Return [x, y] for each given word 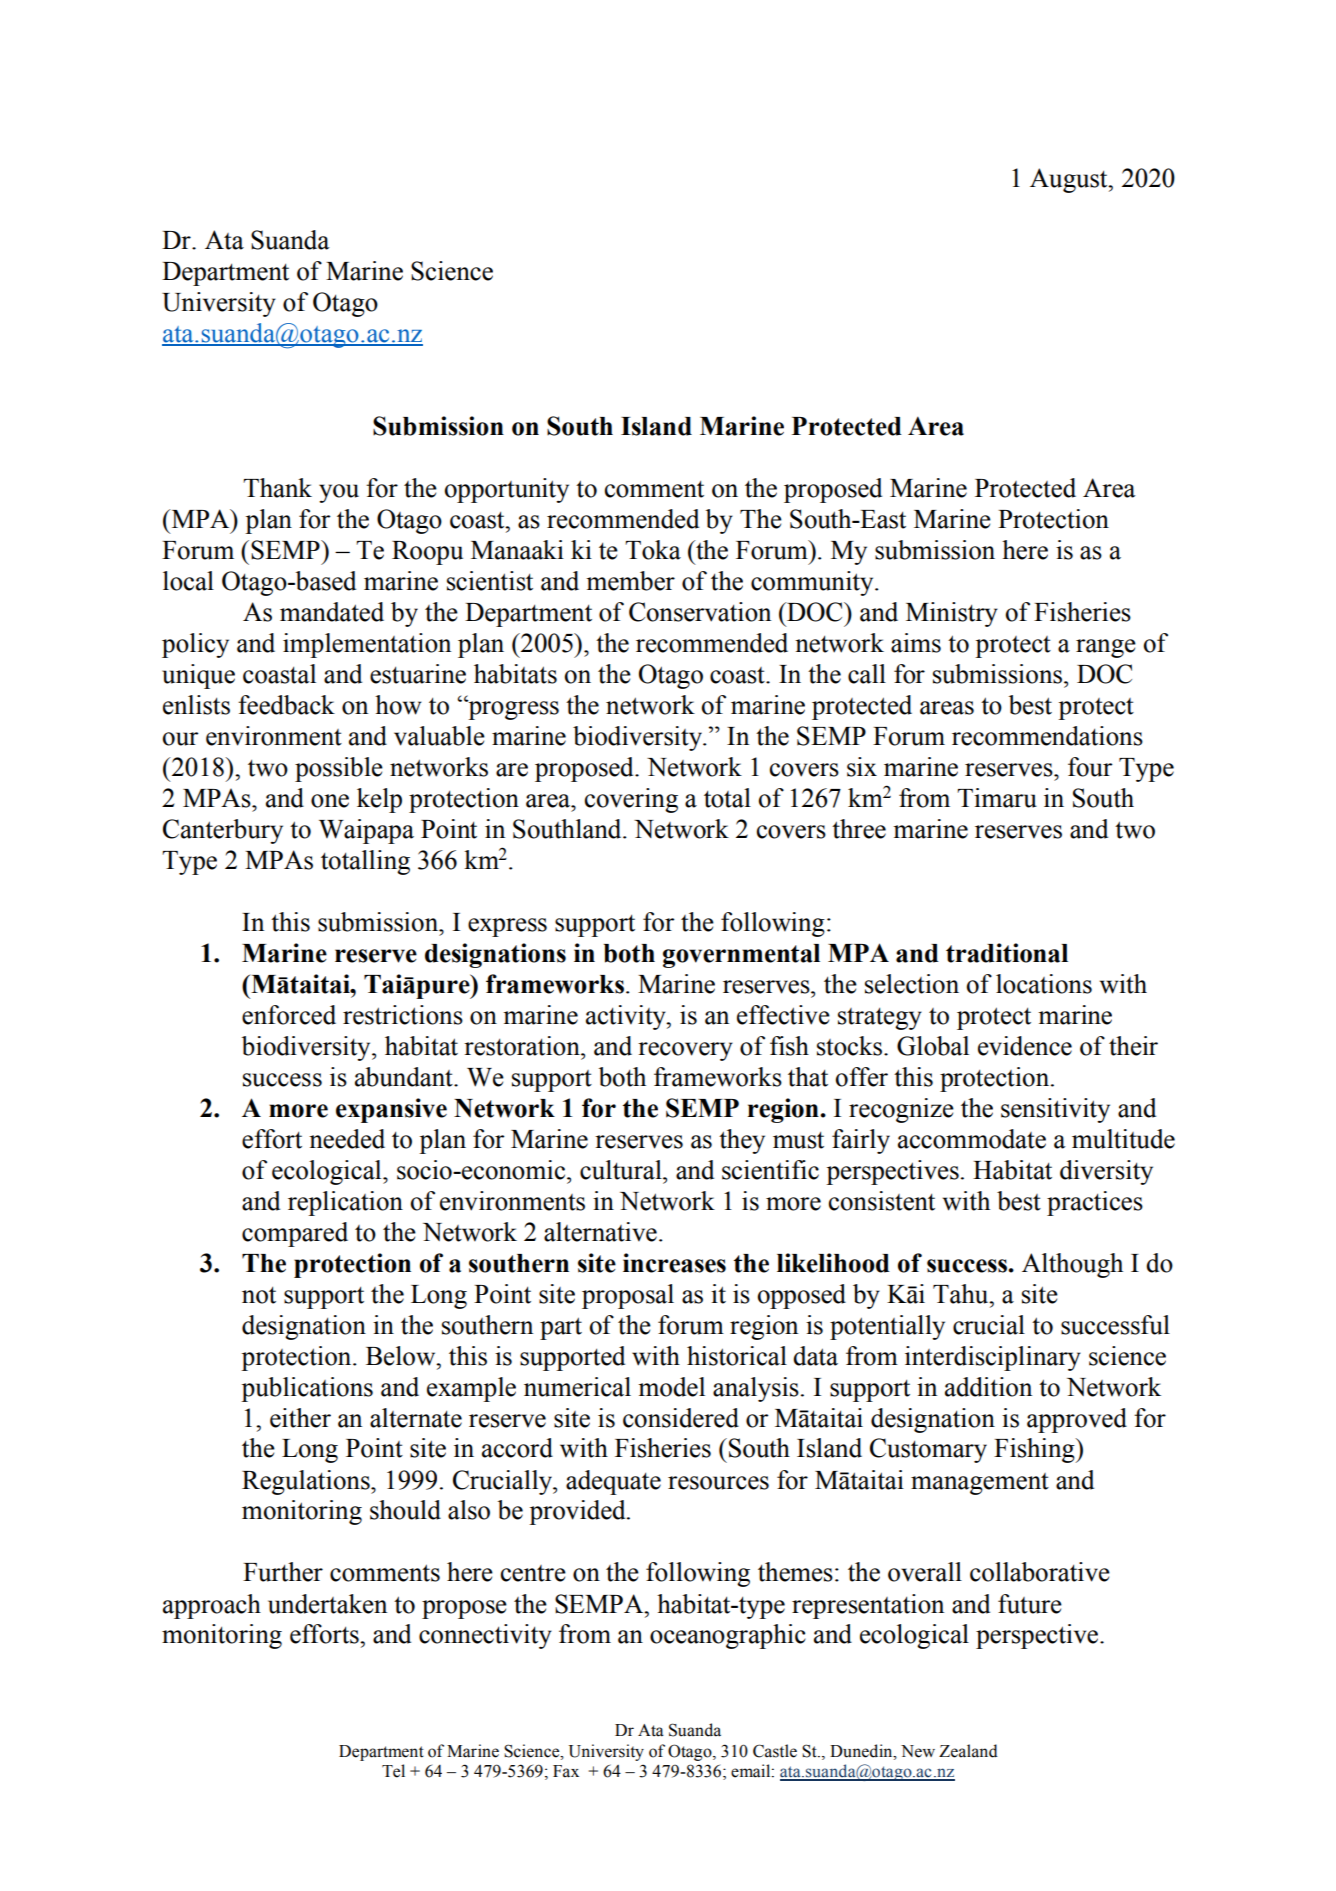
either [300, 1418]
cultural [622, 1170]
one [330, 801]
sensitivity [1055, 1110]
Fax [566, 1771]
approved [1077, 1420]
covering [631, 800]
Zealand [968, 1751]
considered [681, 1418]
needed [347, 1139]
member [630, 581]
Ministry [952, 614]
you [339, 493]
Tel [393, 1771]
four [1090, 767]
